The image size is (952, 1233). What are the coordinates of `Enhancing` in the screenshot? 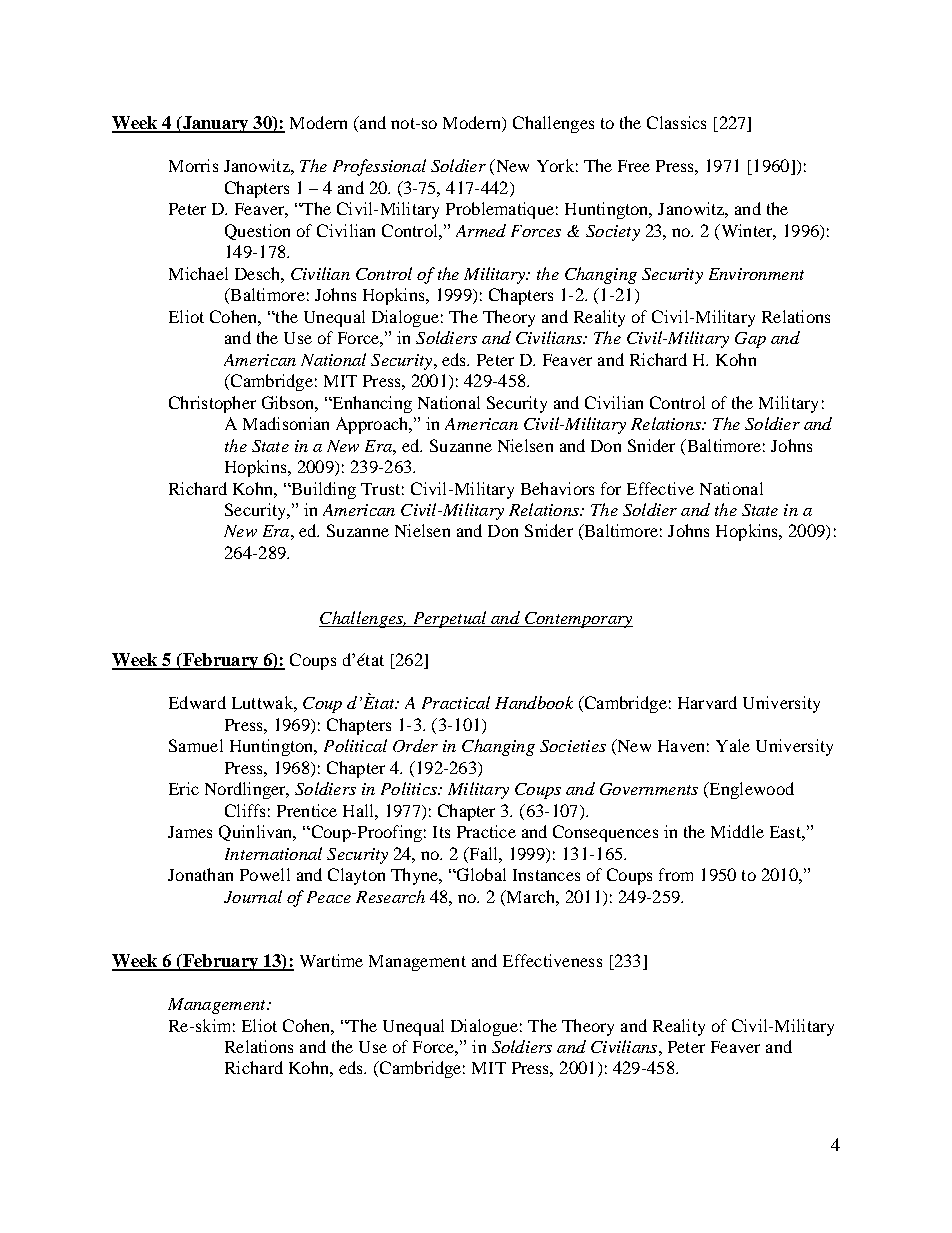 It's located at (371, 404).
